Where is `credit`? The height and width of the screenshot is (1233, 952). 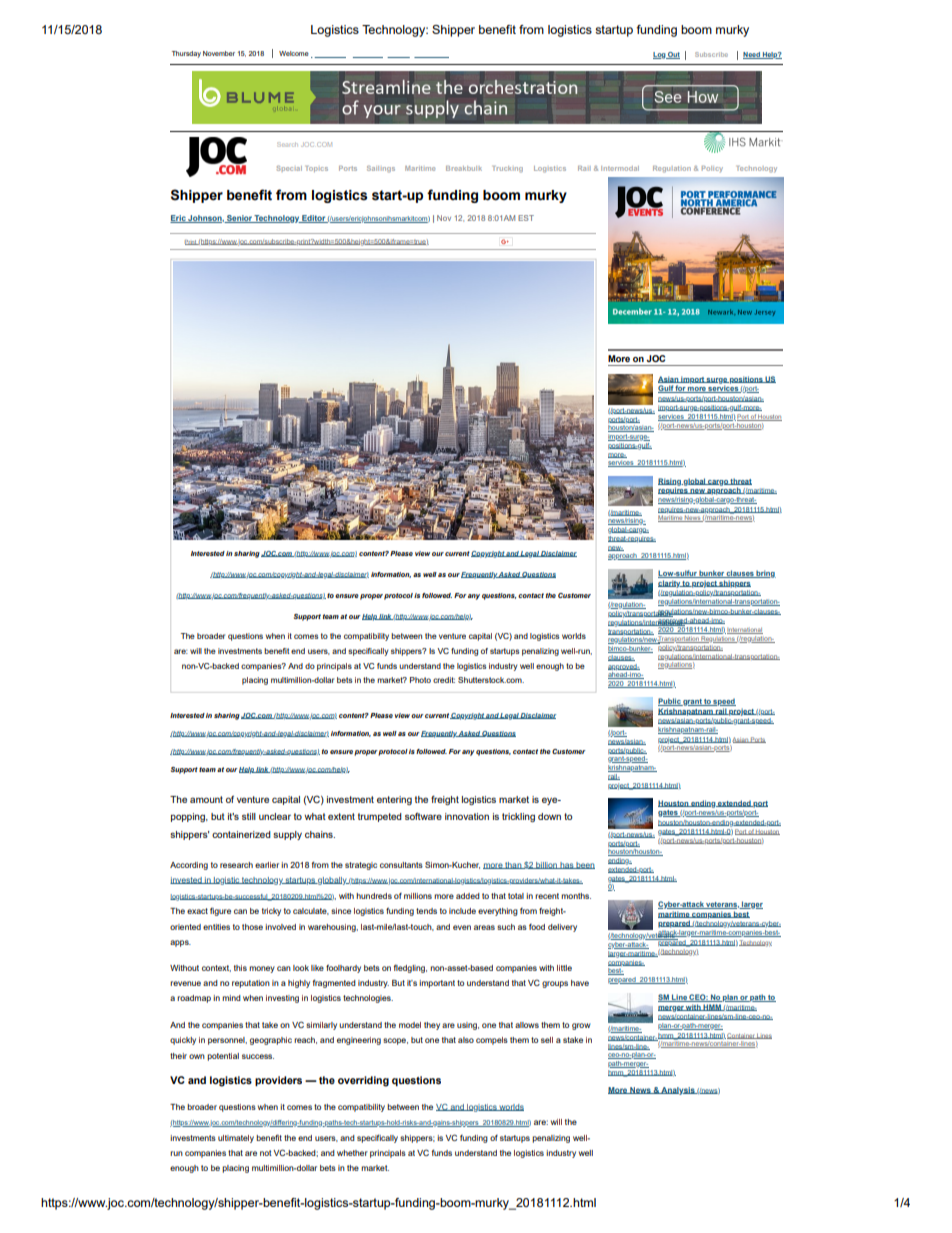
credit is located at coordinates (444, 680).
